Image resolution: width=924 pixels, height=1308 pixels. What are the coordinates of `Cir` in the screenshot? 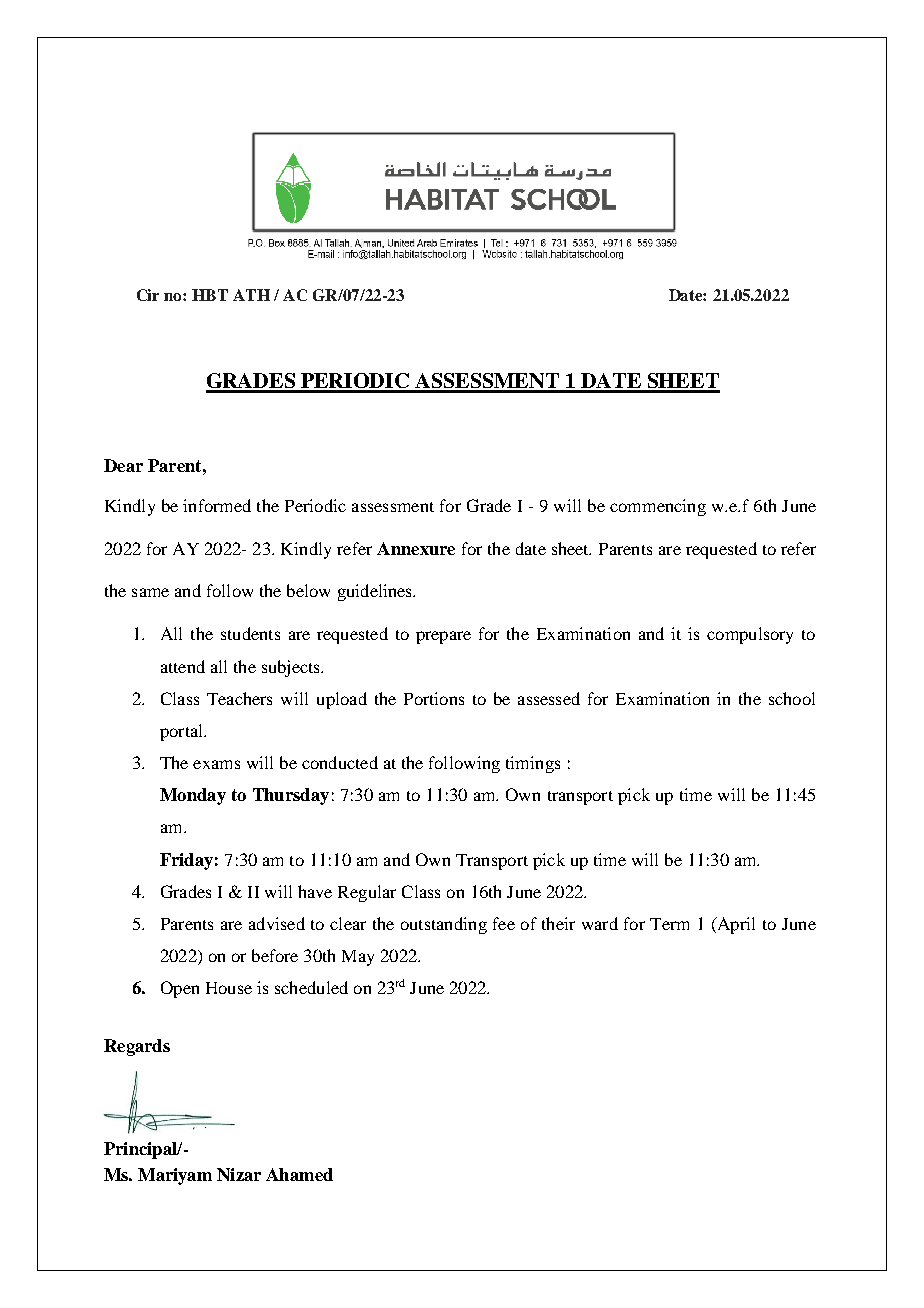 It's located at (148, 295).
